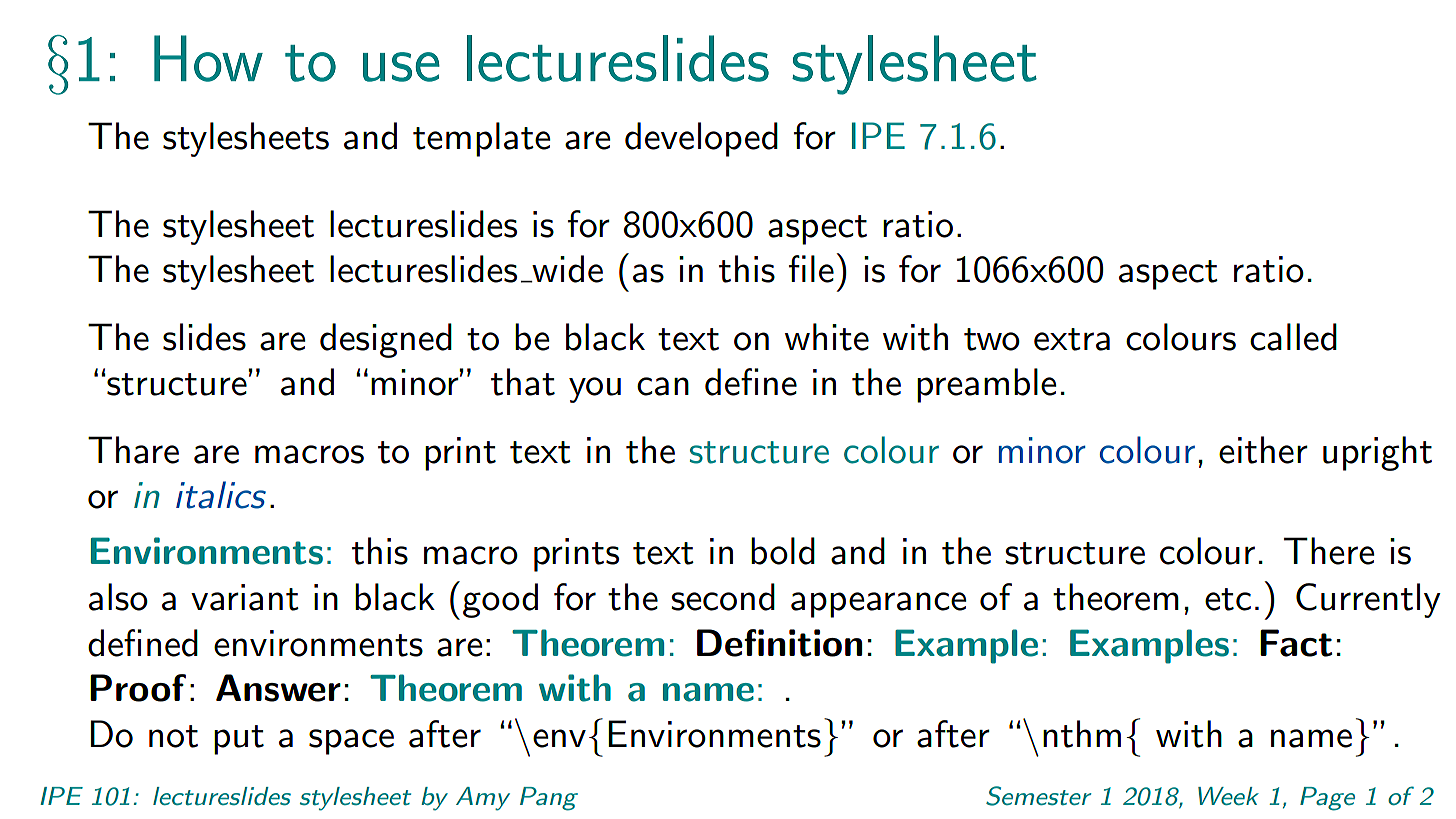  What do you see at coordinates (549, 799) in the screenshot?
I see `Pang` at bounding box center [549, 799].
